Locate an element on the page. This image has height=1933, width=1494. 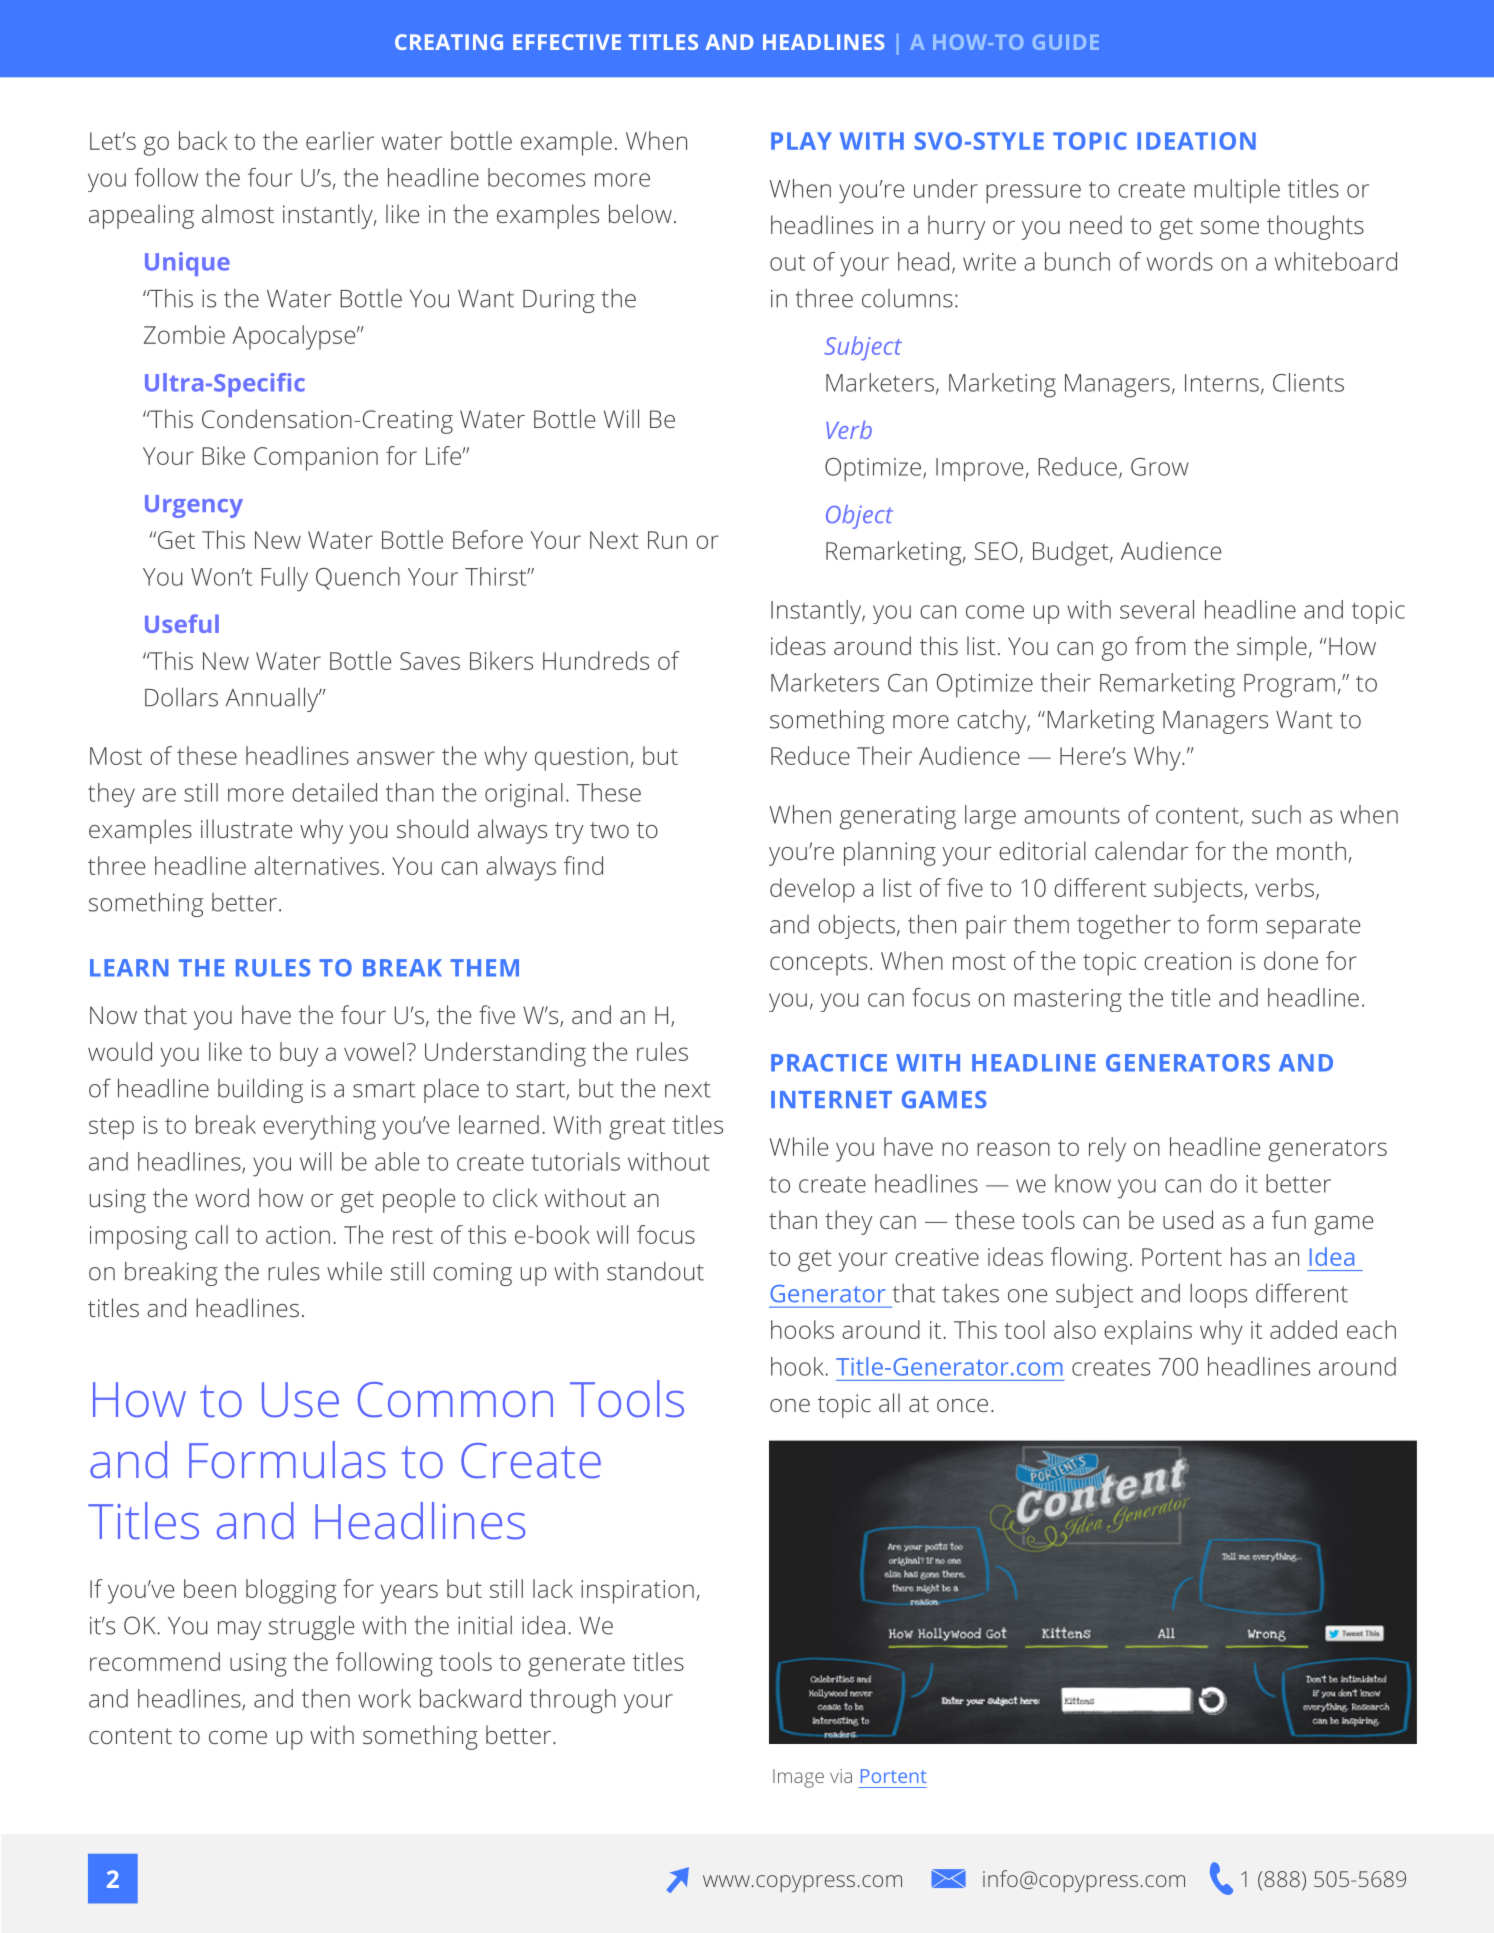
Run is located at coordinates (667, 540).
